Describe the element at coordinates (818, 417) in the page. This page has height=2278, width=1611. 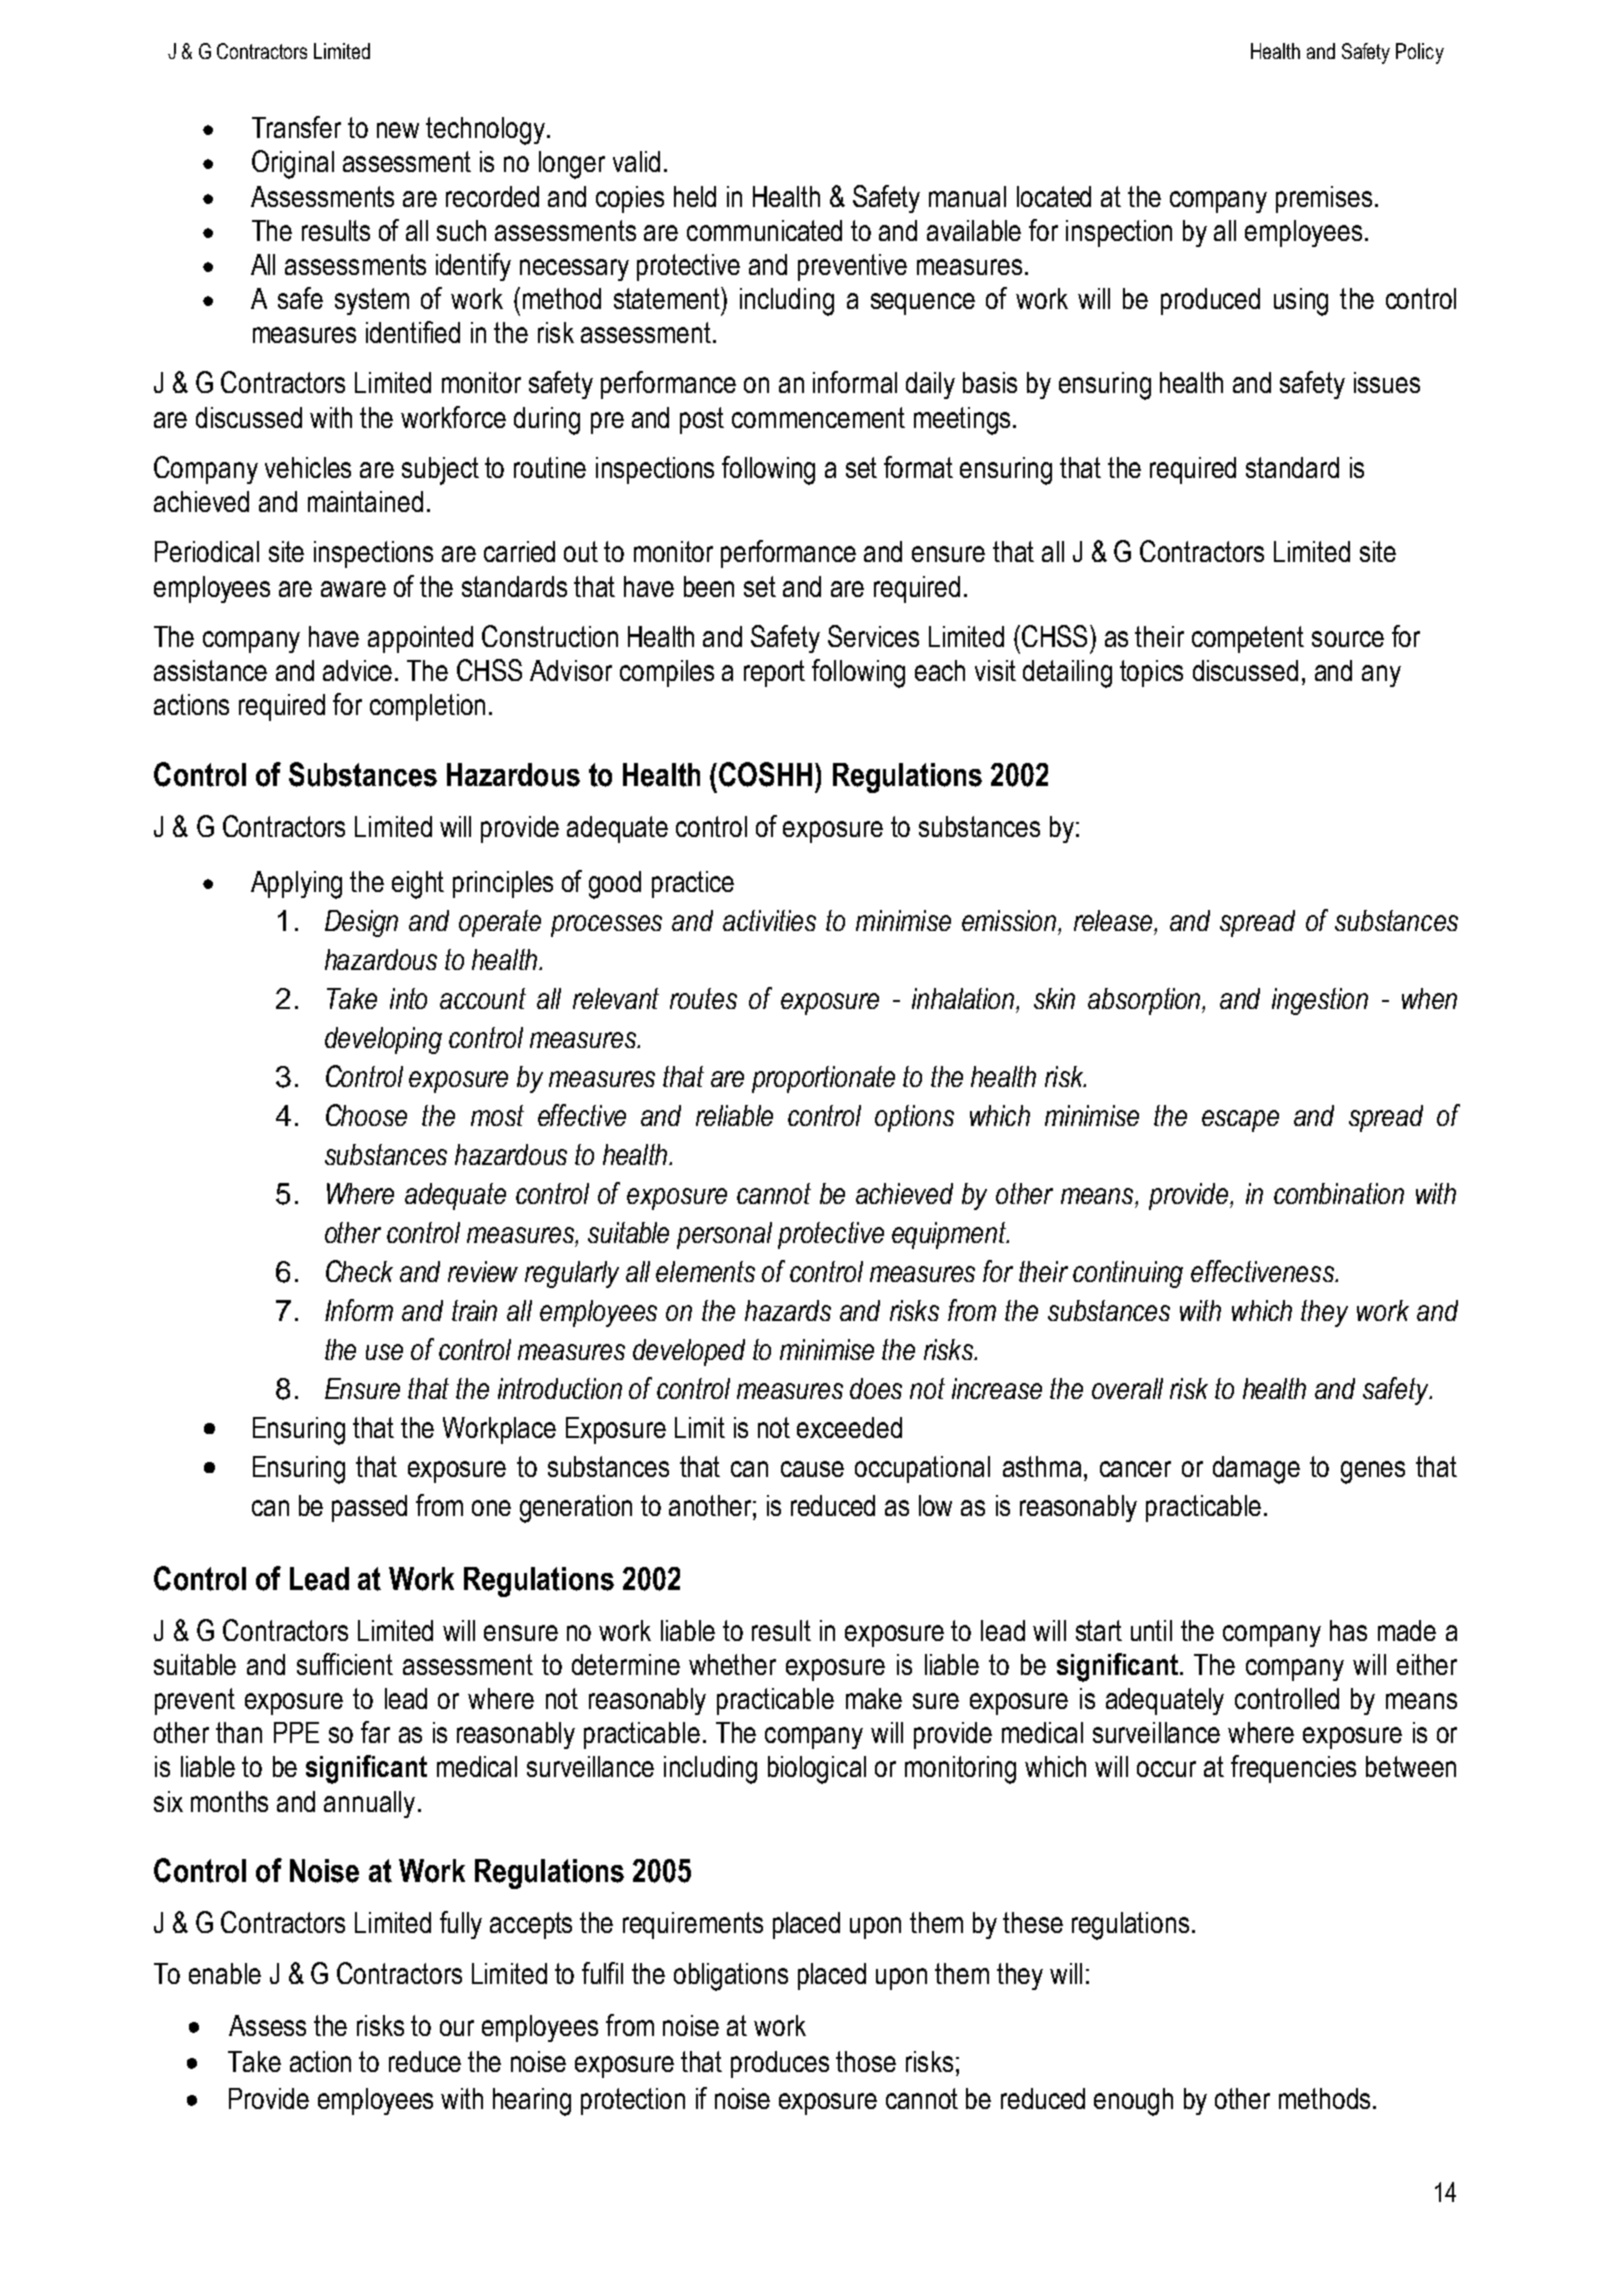
I see `commencement` at that location.
